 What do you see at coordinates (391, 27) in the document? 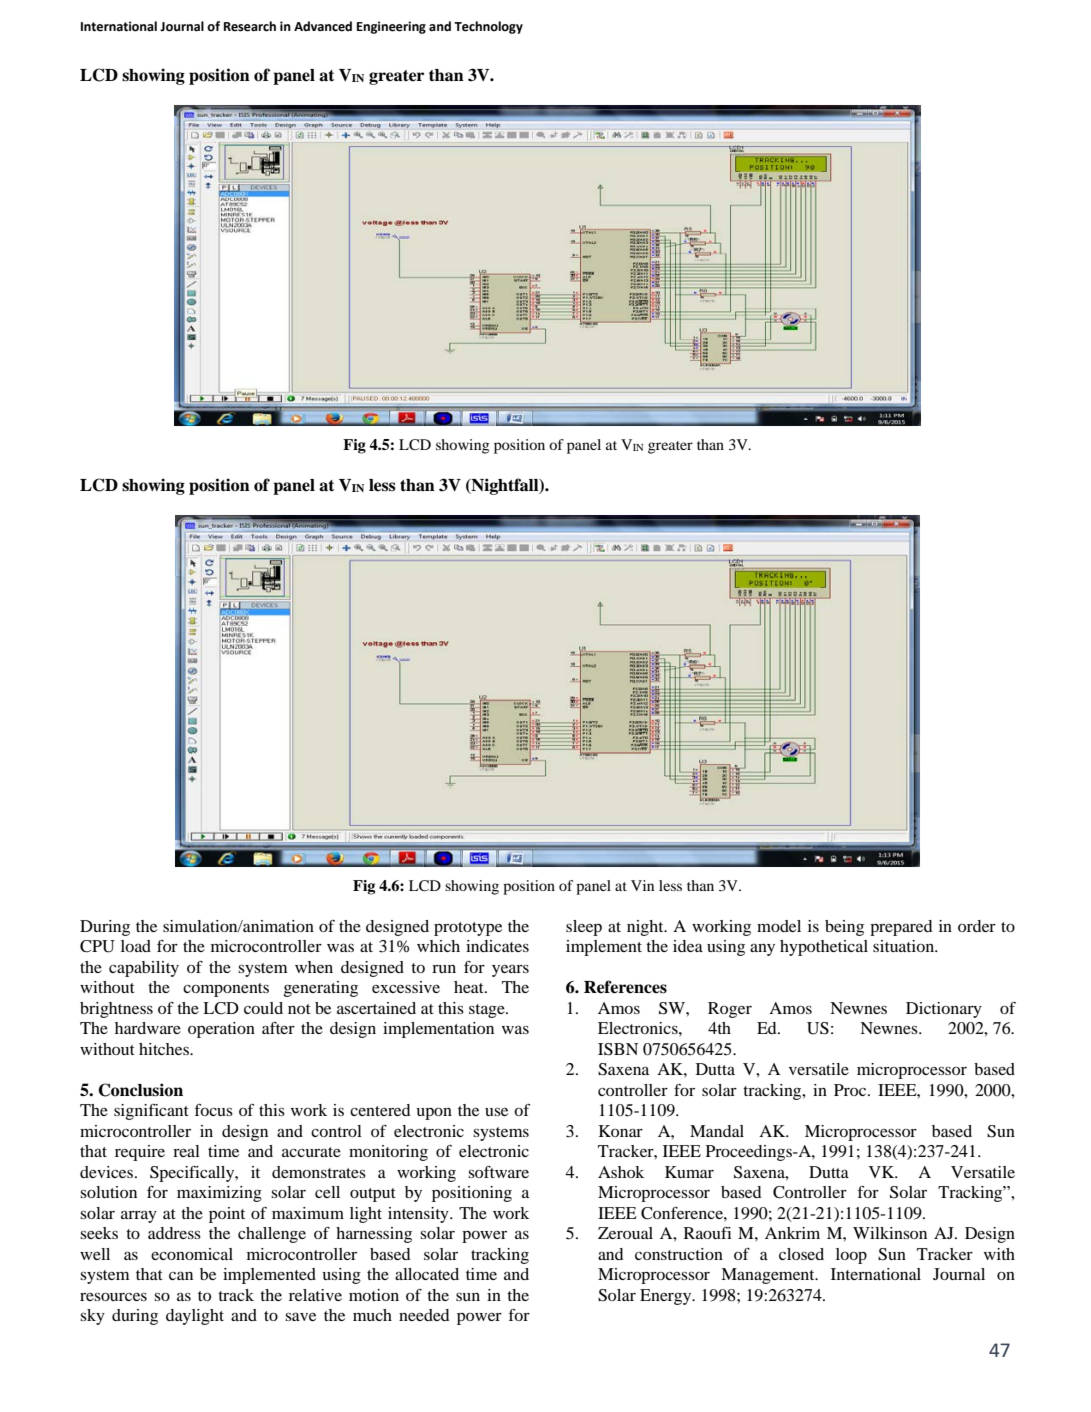
I see `Engineering` at bounding box center [391, 27].
